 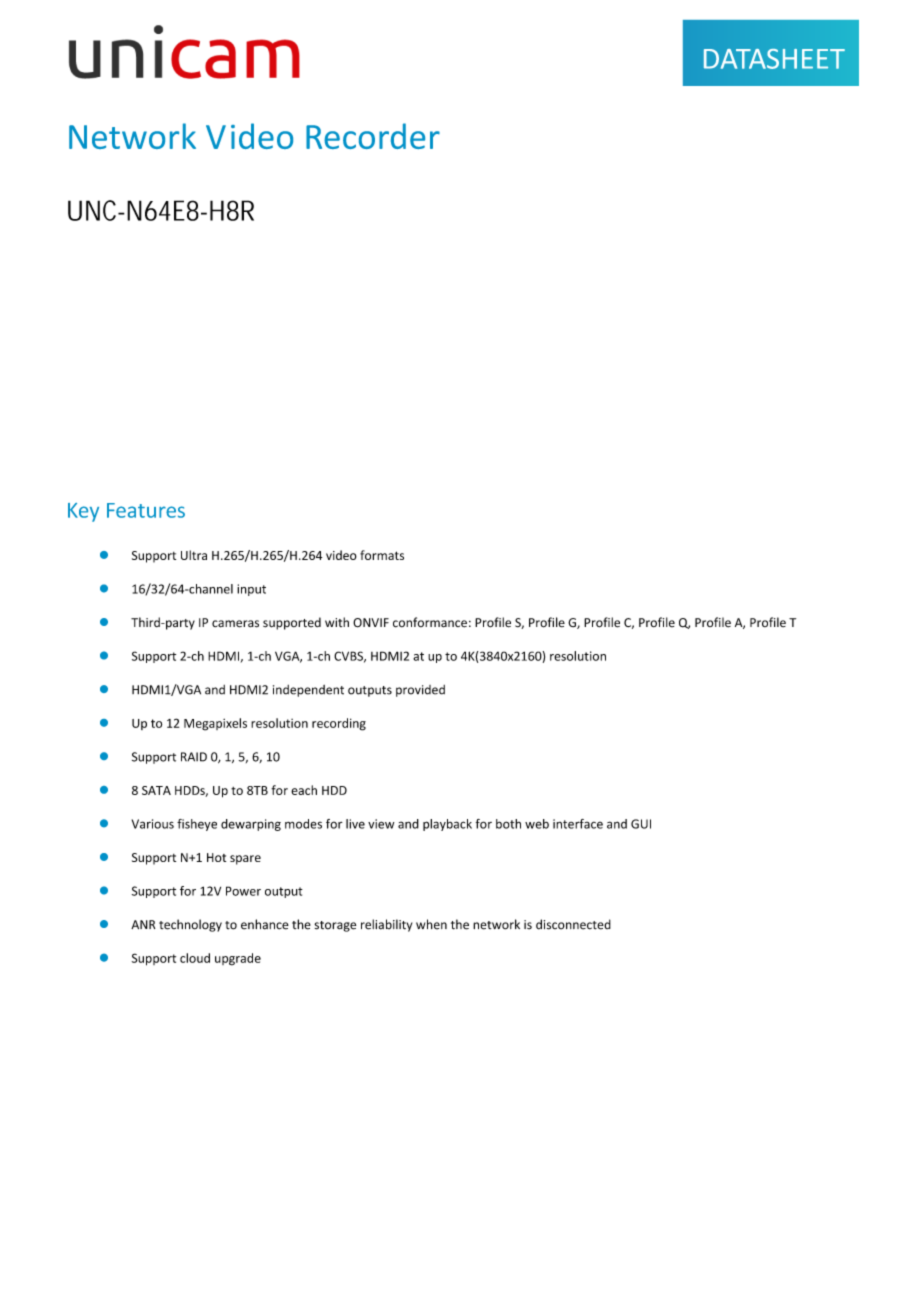 I want to click on Features, so click(x=146, y=510).
